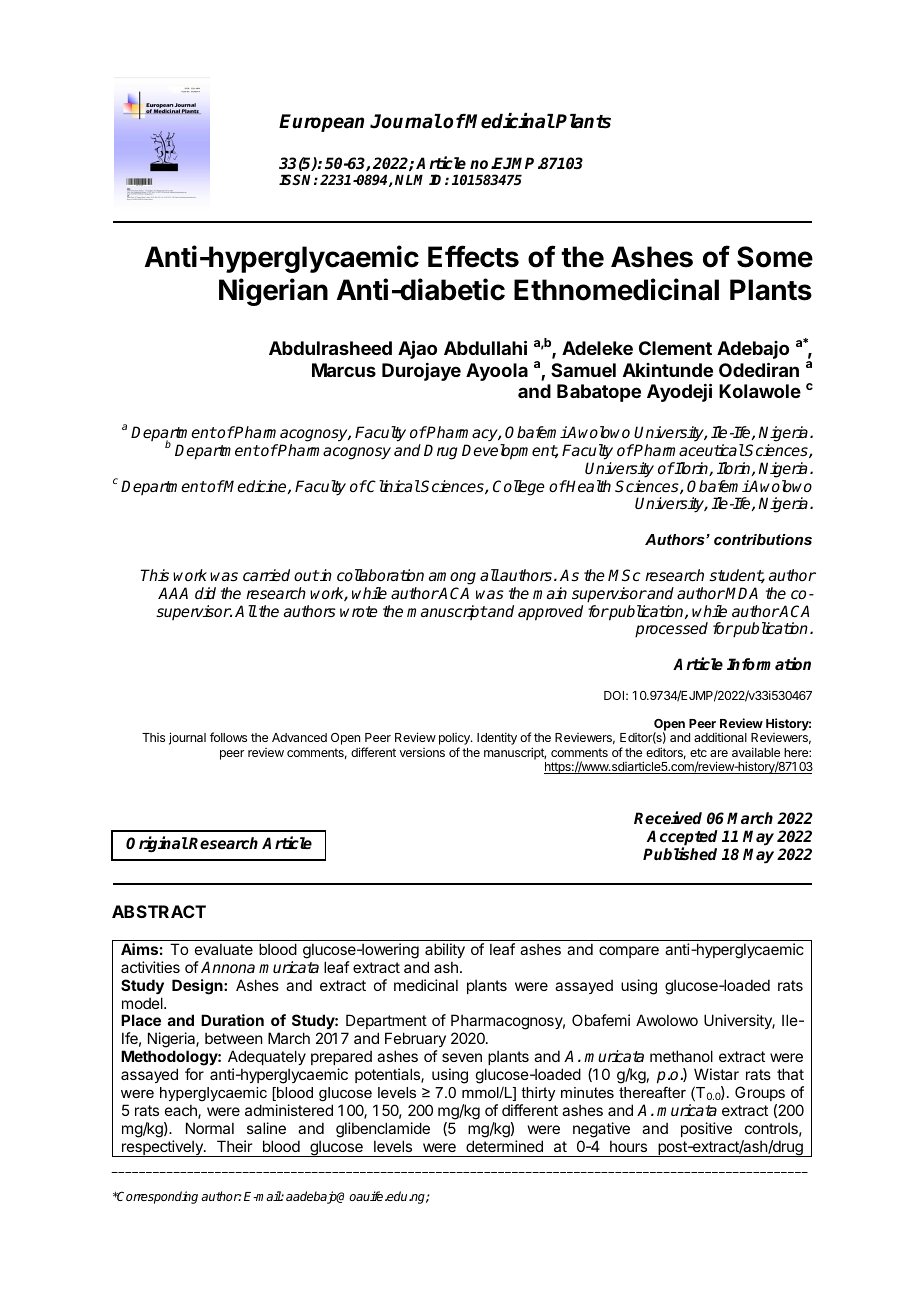 The width and height of the screenshot is (924, 1307). What do you see at coordinates (462, 1057) in the screenshot?
I see `seven` at bounding box center [462, 1057].
